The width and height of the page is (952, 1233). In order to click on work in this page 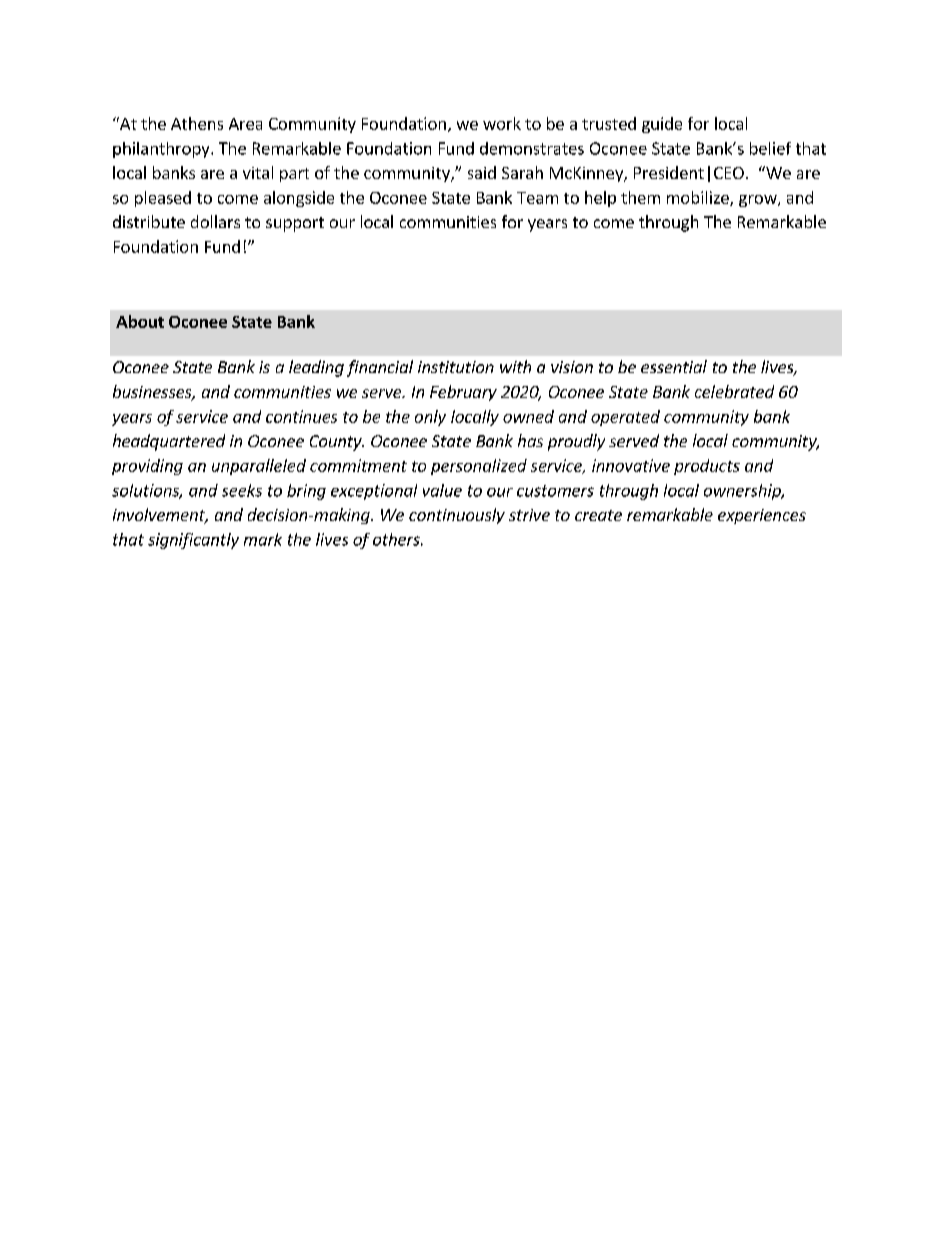, I will do `click(502, 123)`.
